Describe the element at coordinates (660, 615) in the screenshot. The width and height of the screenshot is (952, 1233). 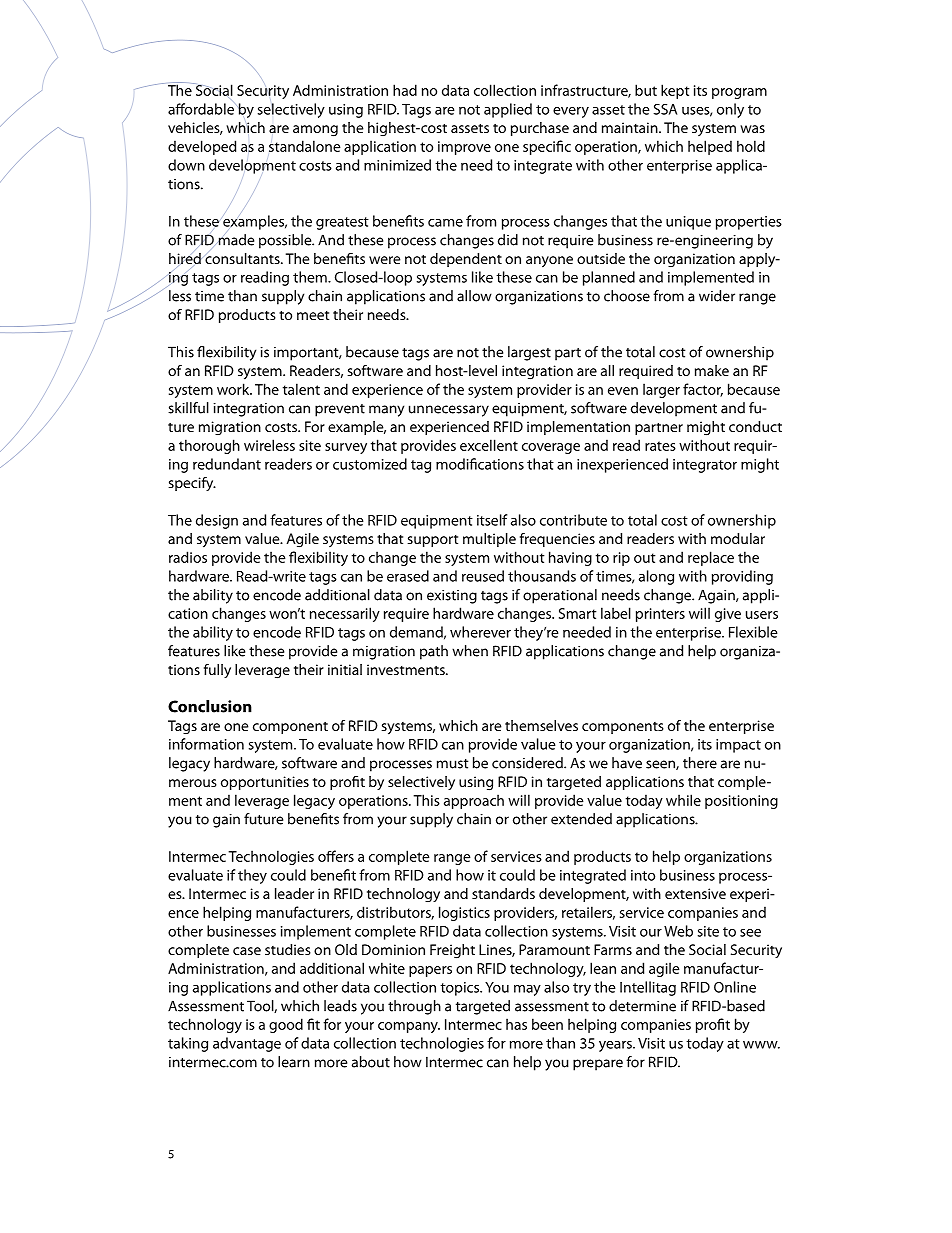
I see `printers` at that location.
